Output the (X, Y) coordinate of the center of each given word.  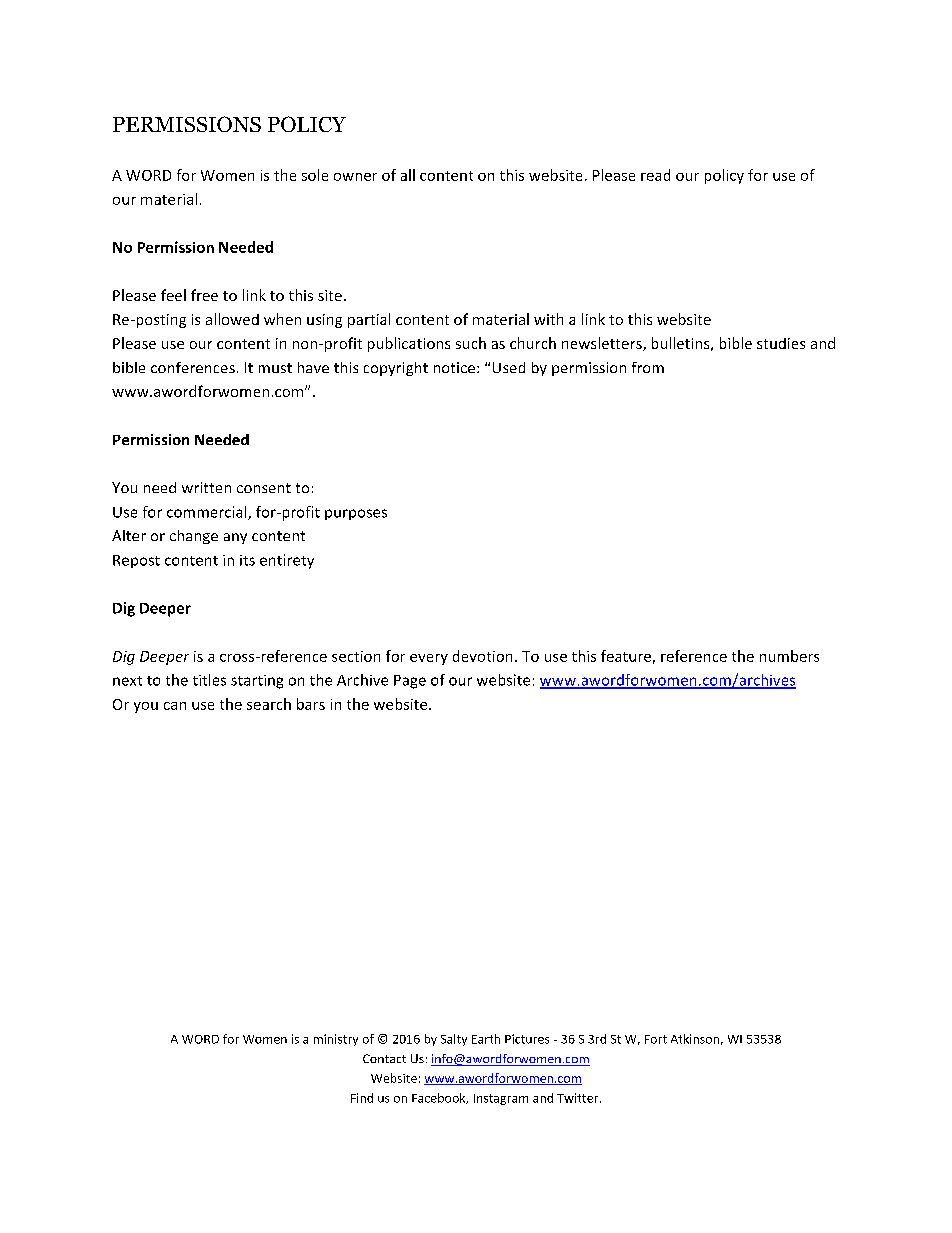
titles (209, 680)
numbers (789, 656)
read (655, 175)
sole (315, 175)
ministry (336, 1040)
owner (355, 177)
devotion (482, 656)
